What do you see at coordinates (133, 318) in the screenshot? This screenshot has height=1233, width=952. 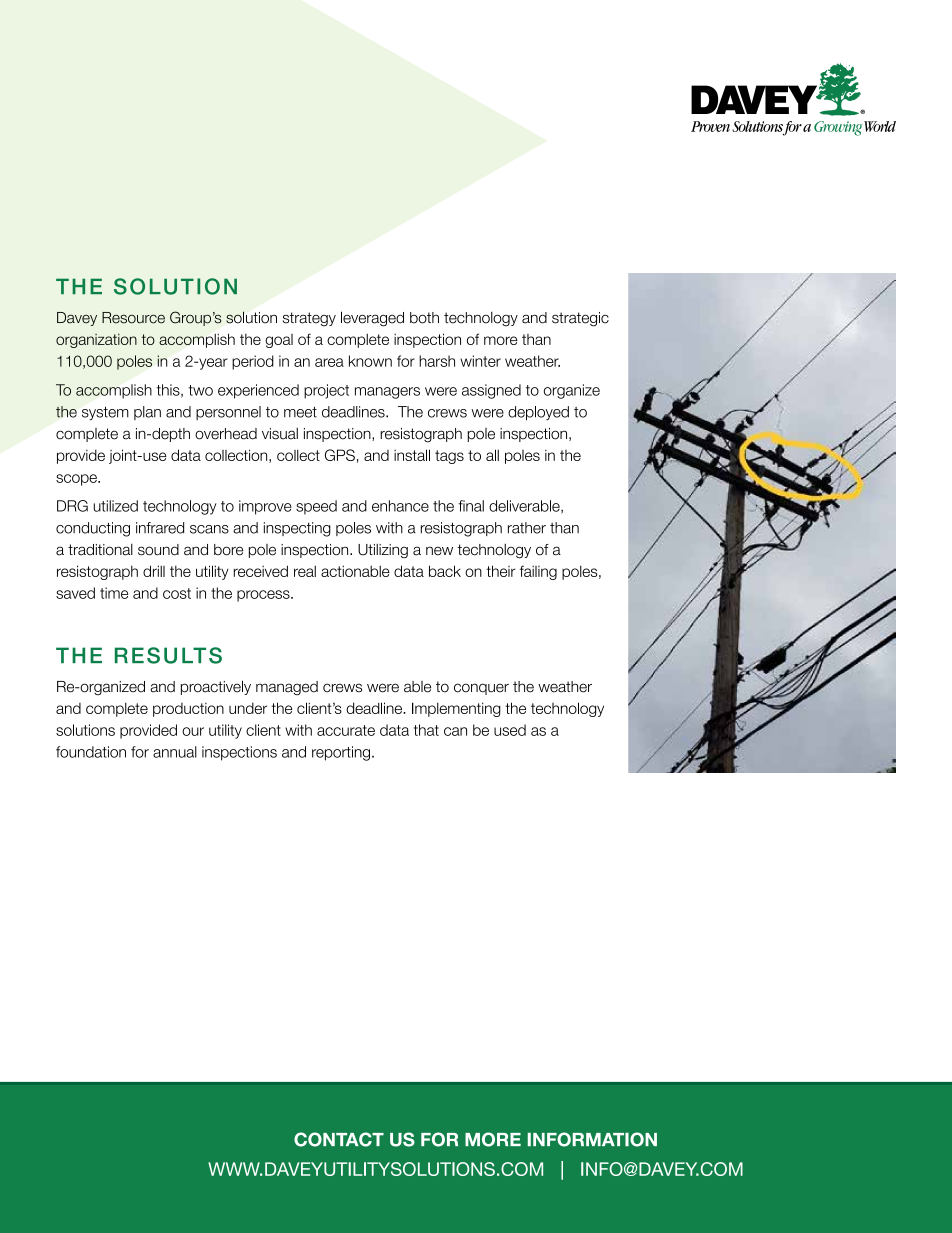 I see `Resource` at bounding box center [133, 318].
